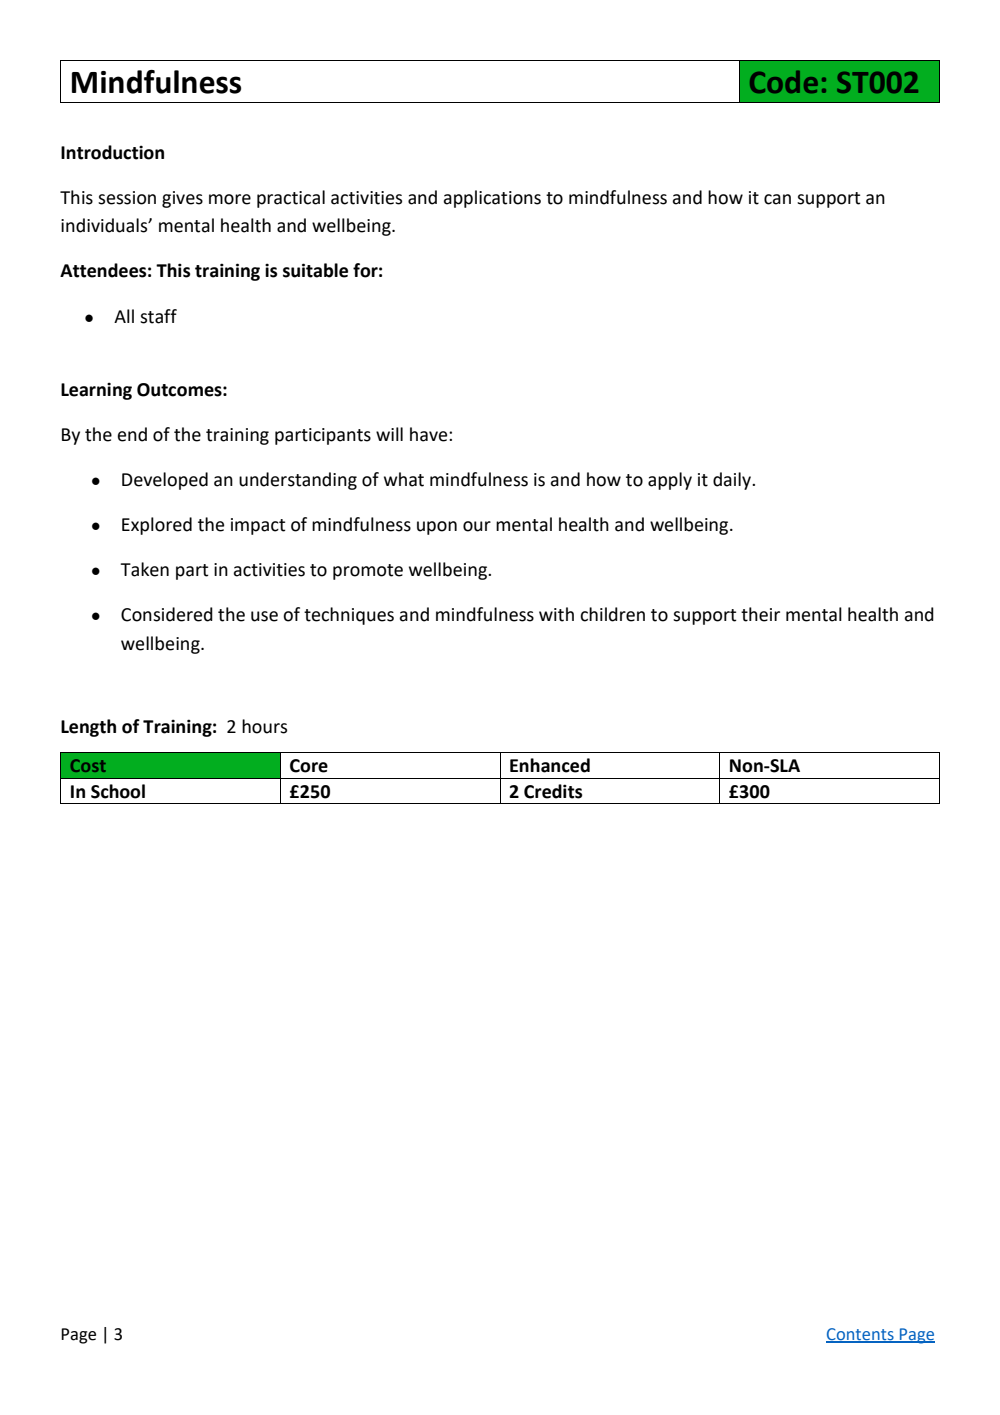  Describe the element at coordinates (492, 199) in the image. I see `applications` at that location.
